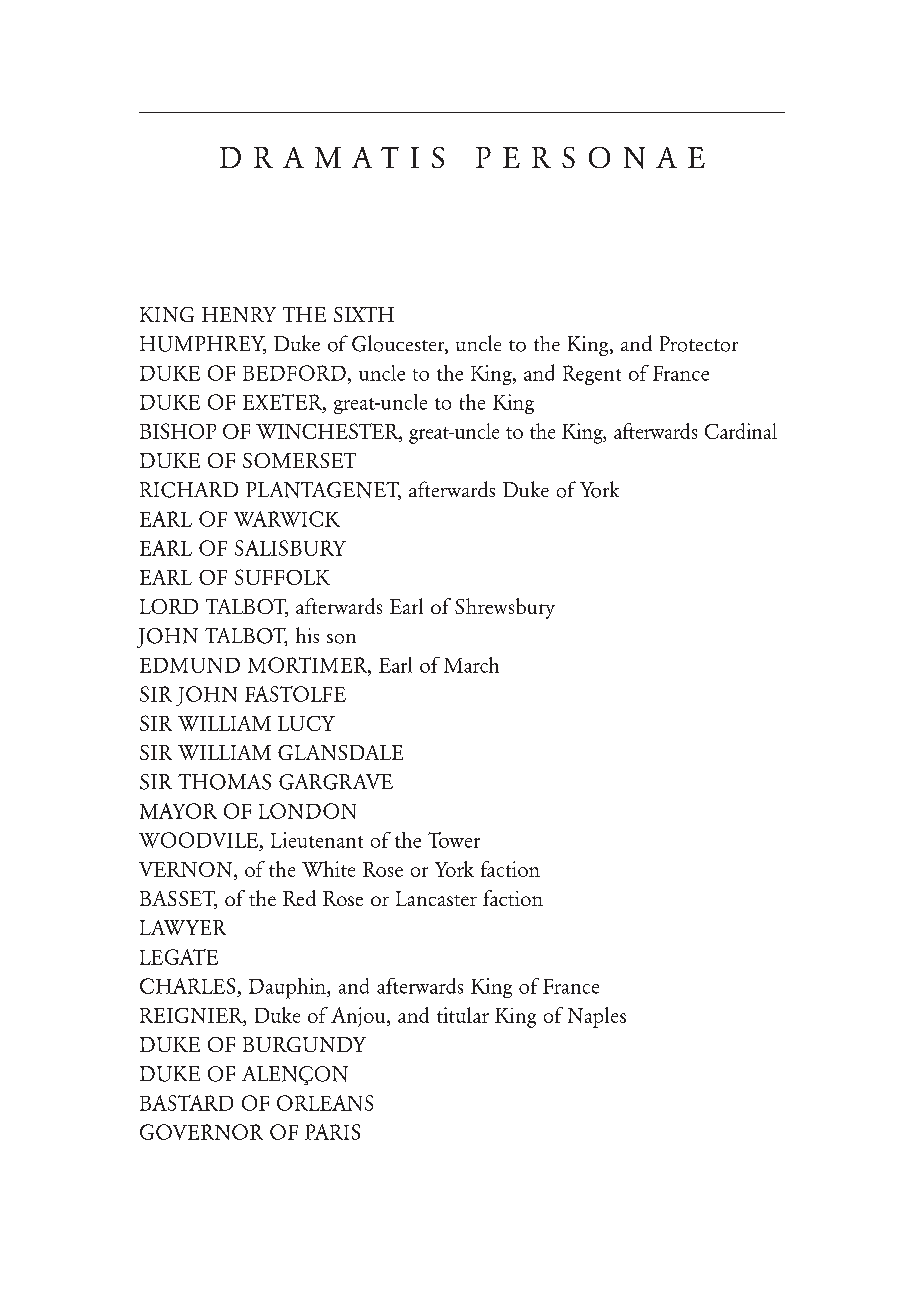 The width and height of the screenshot is (924, 1308). What do you see at coordinates (471, 665) in the screenshot?
I see `March` at bounding box center [471, 665].
